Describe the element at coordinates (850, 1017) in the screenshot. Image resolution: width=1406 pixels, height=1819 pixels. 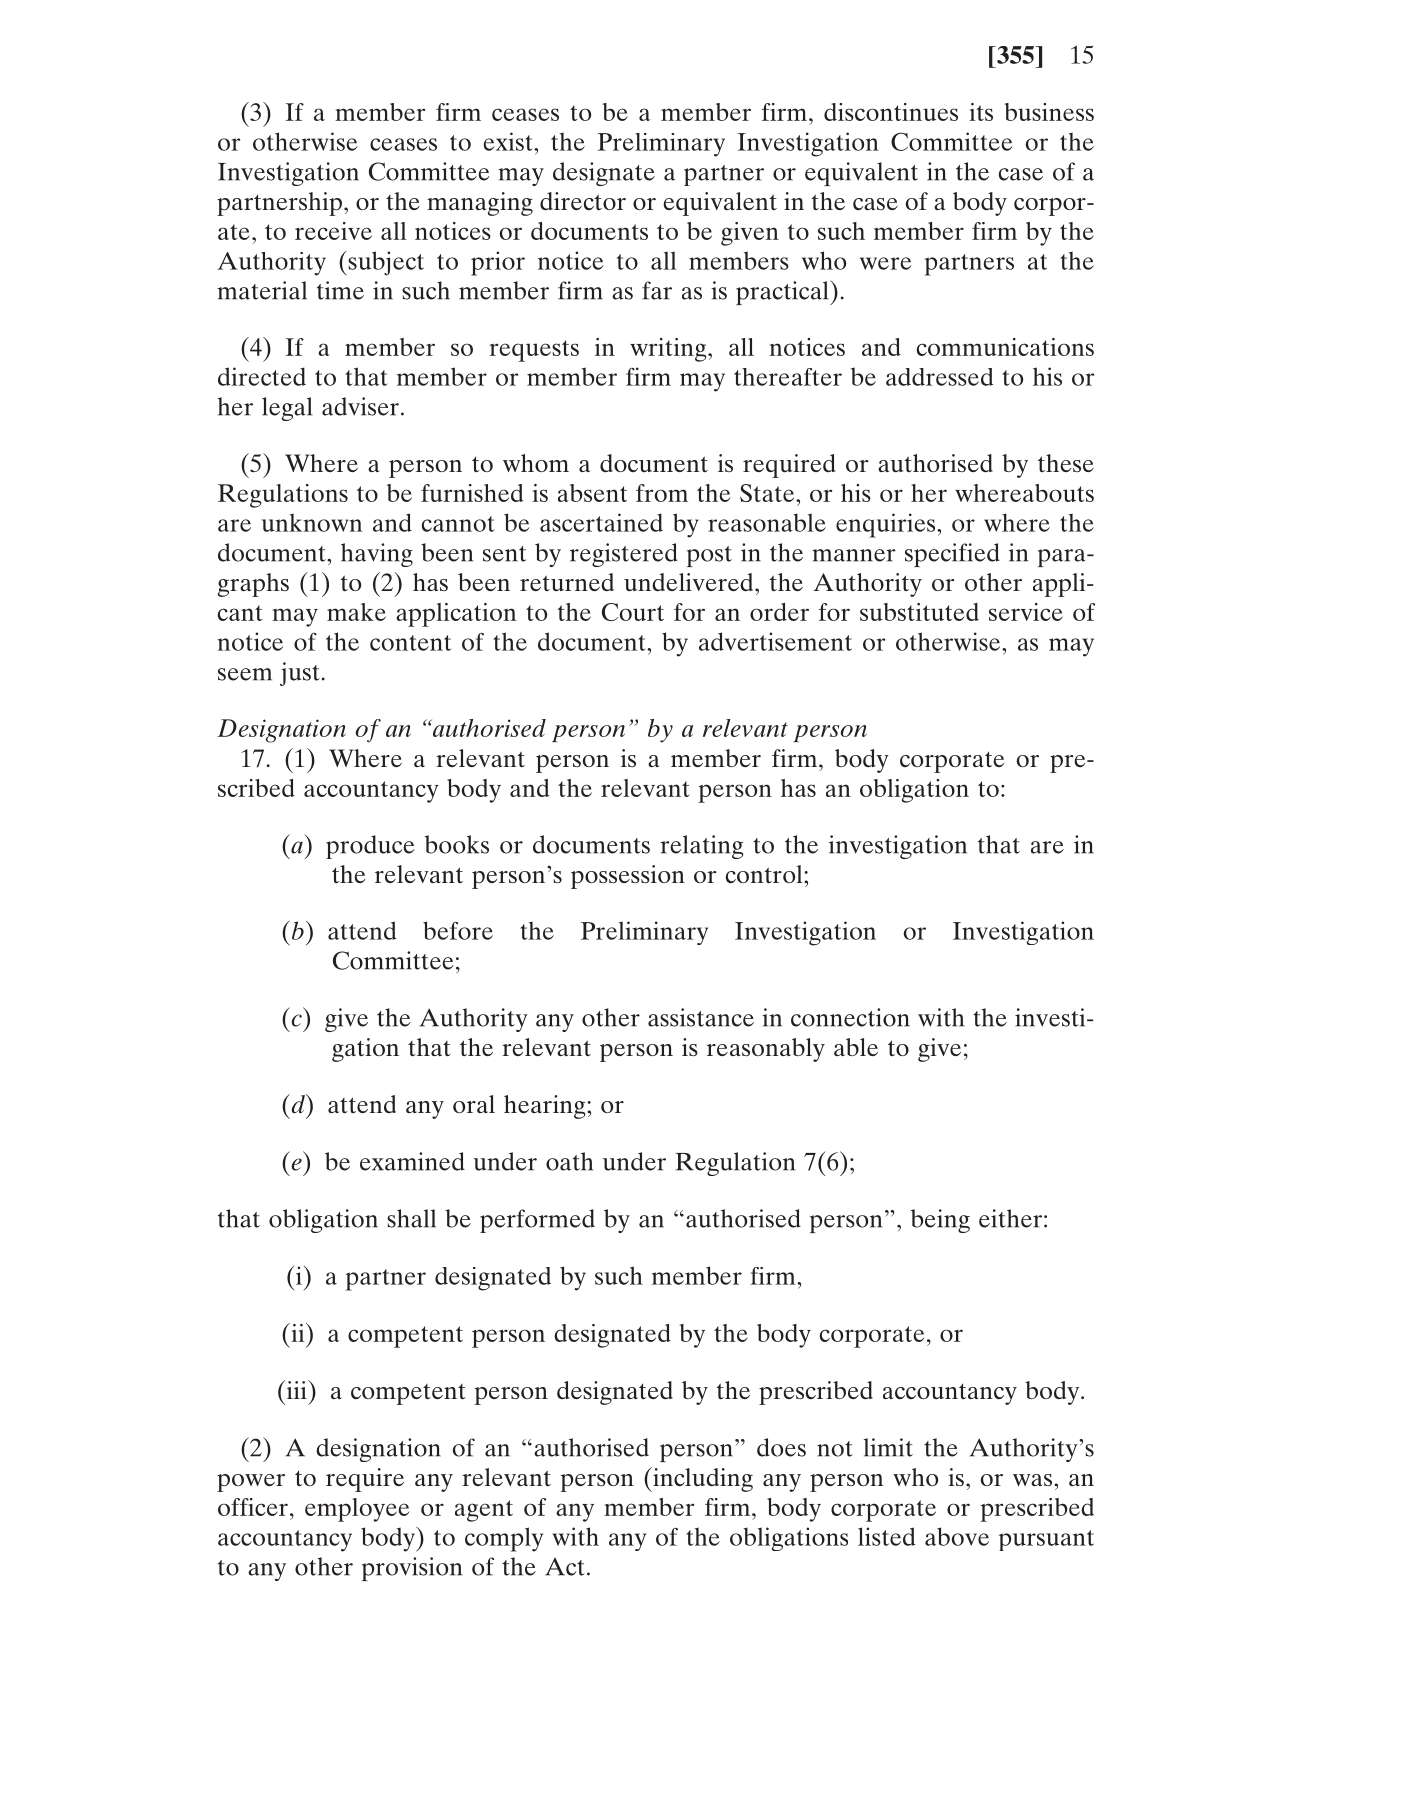
I see `connection` at that location.
